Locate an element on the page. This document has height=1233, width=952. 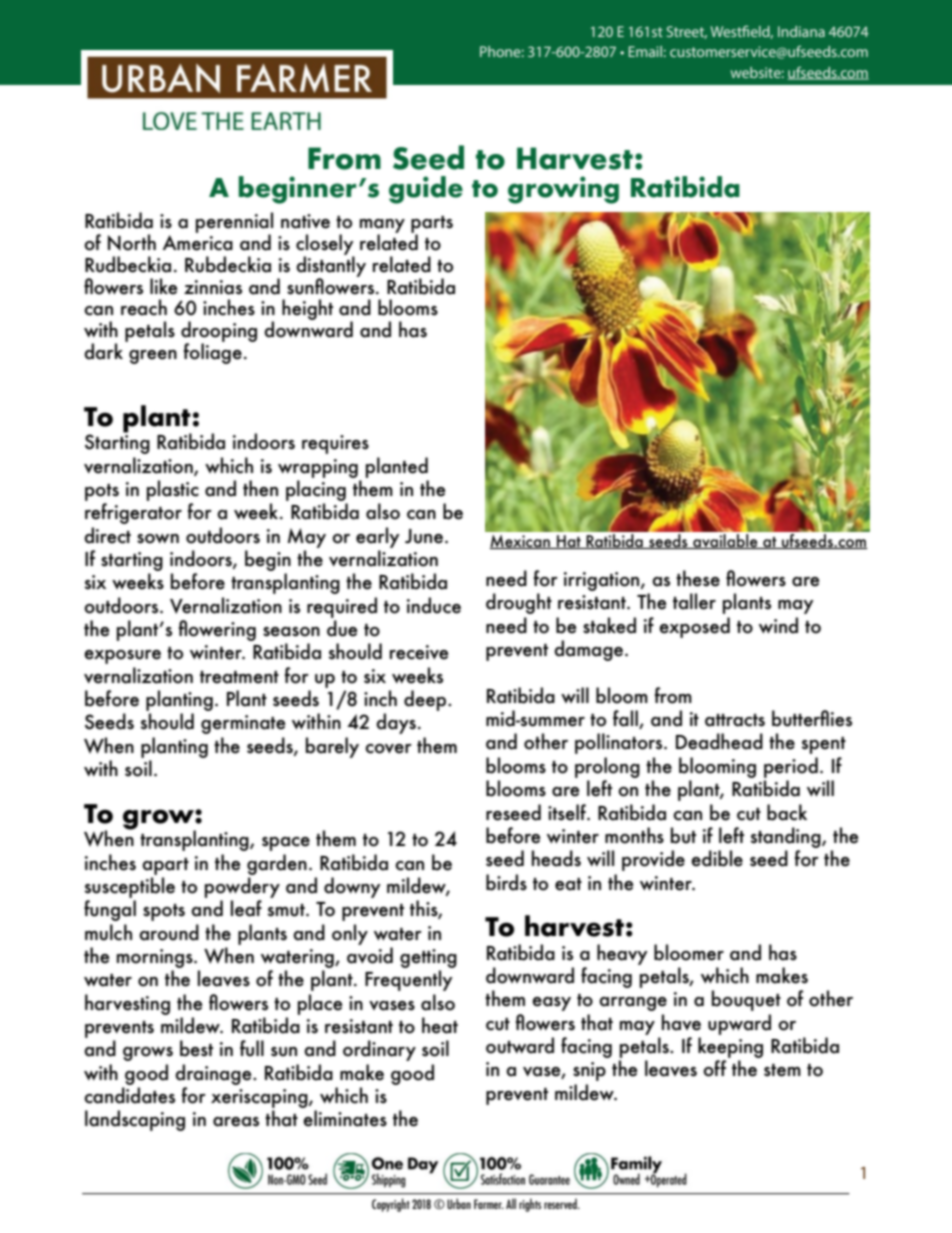
perennial is located at coordinates (234, 223).
